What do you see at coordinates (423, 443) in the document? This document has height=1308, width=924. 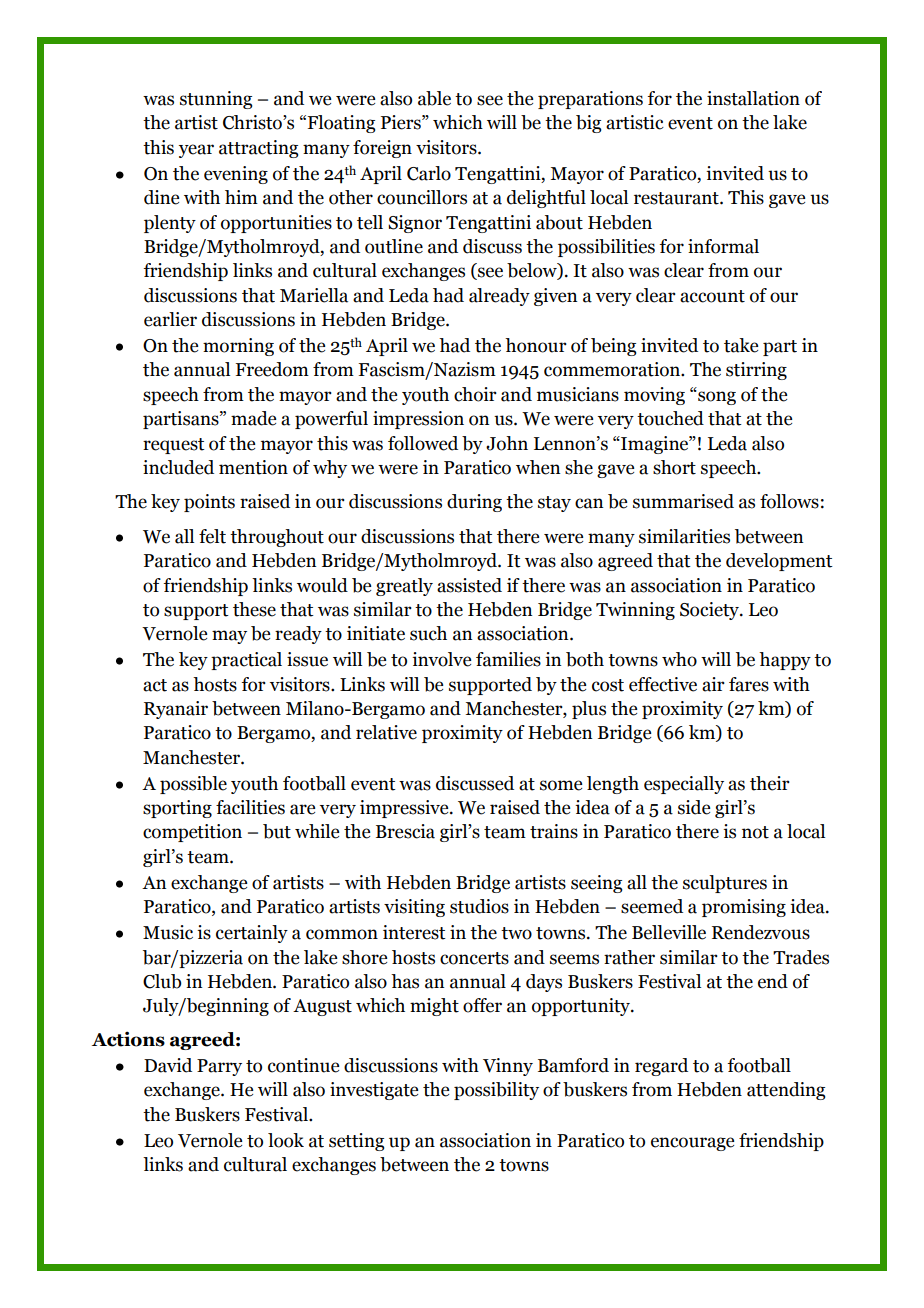 I see `followed` at bounding box center [423, 443].
